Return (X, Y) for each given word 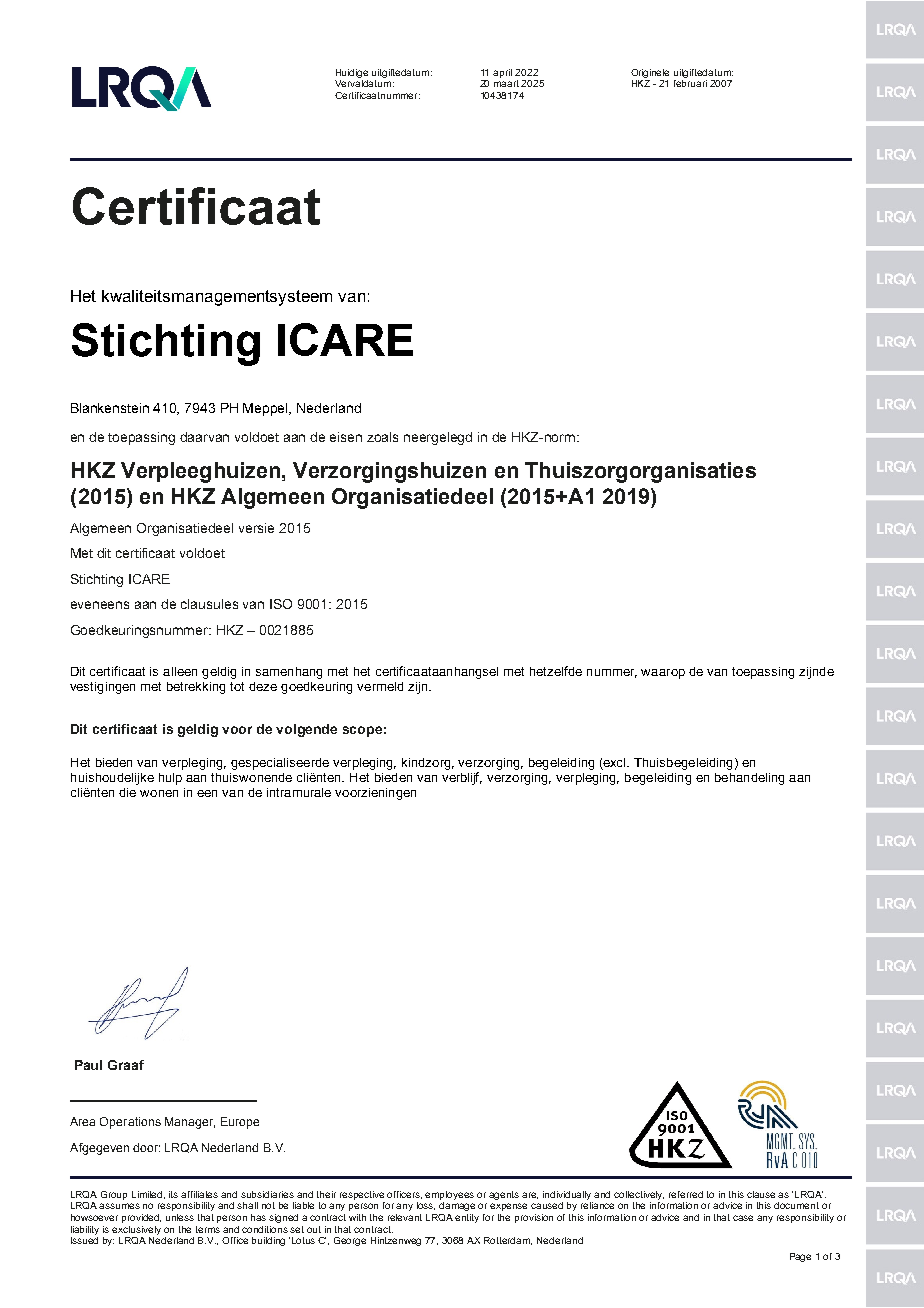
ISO (281, 604)
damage (457, 1206)
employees (449, 1195)
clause (763, 1194)
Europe (240, 1123)
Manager (190, 1123)
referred (686, 1194)
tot (237, 686)
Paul (88, 1065)
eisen (346, 437)
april (502, 73)
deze (263, 686)
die (127, 792)
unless (180, 1217)
